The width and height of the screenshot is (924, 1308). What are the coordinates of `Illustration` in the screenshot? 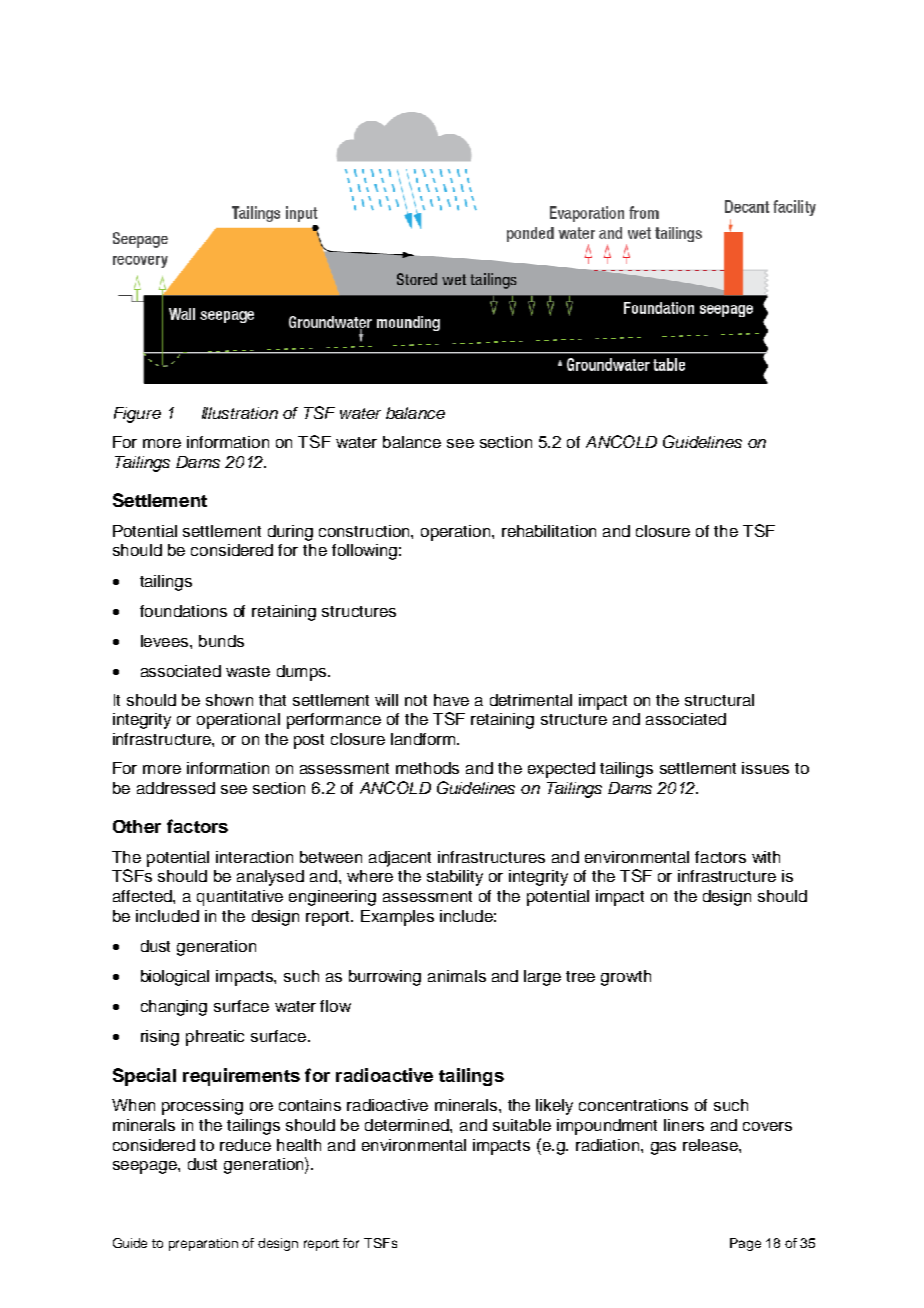 It's located at (240, 413).
